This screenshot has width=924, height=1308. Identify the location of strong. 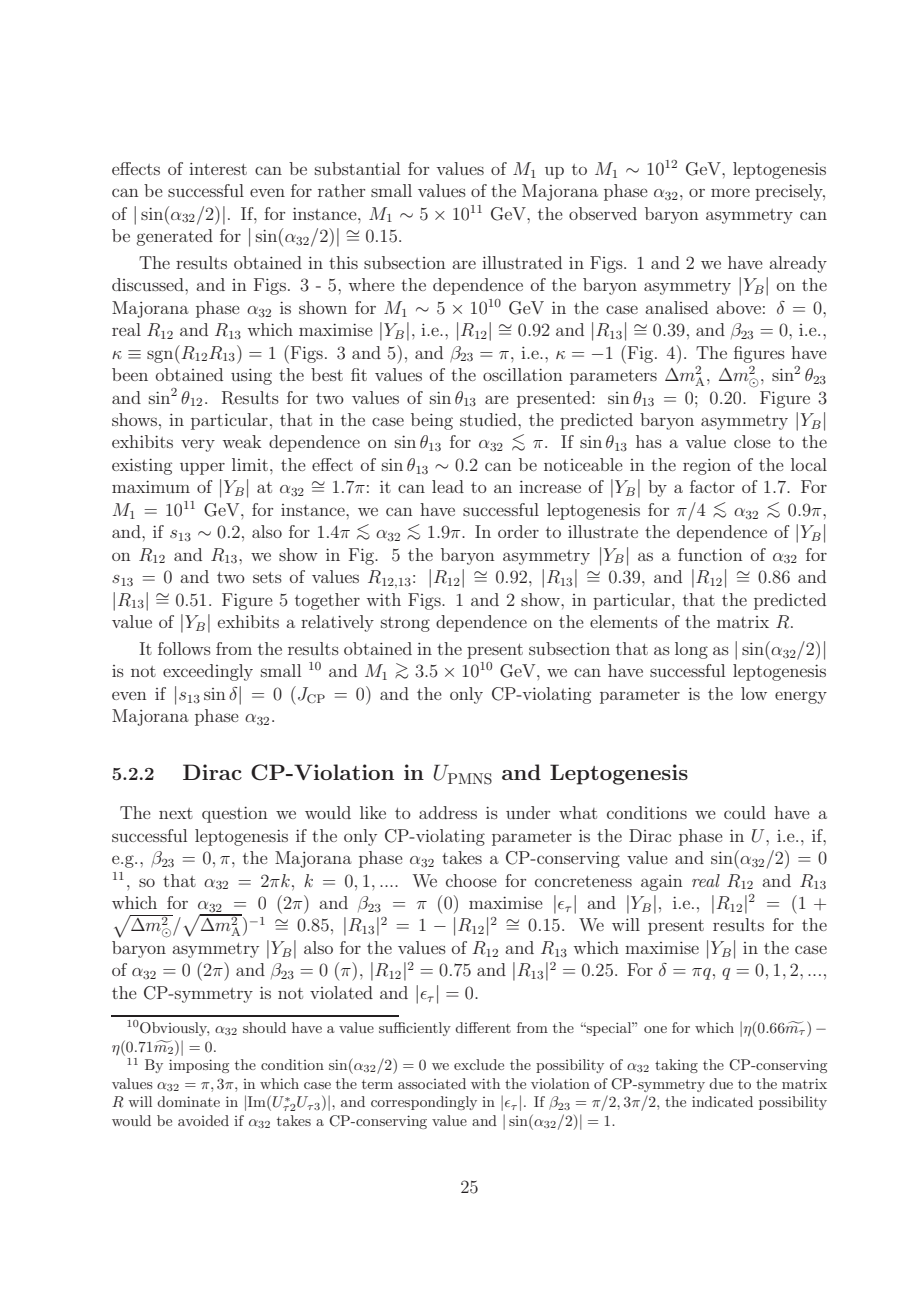
(405, 624).
